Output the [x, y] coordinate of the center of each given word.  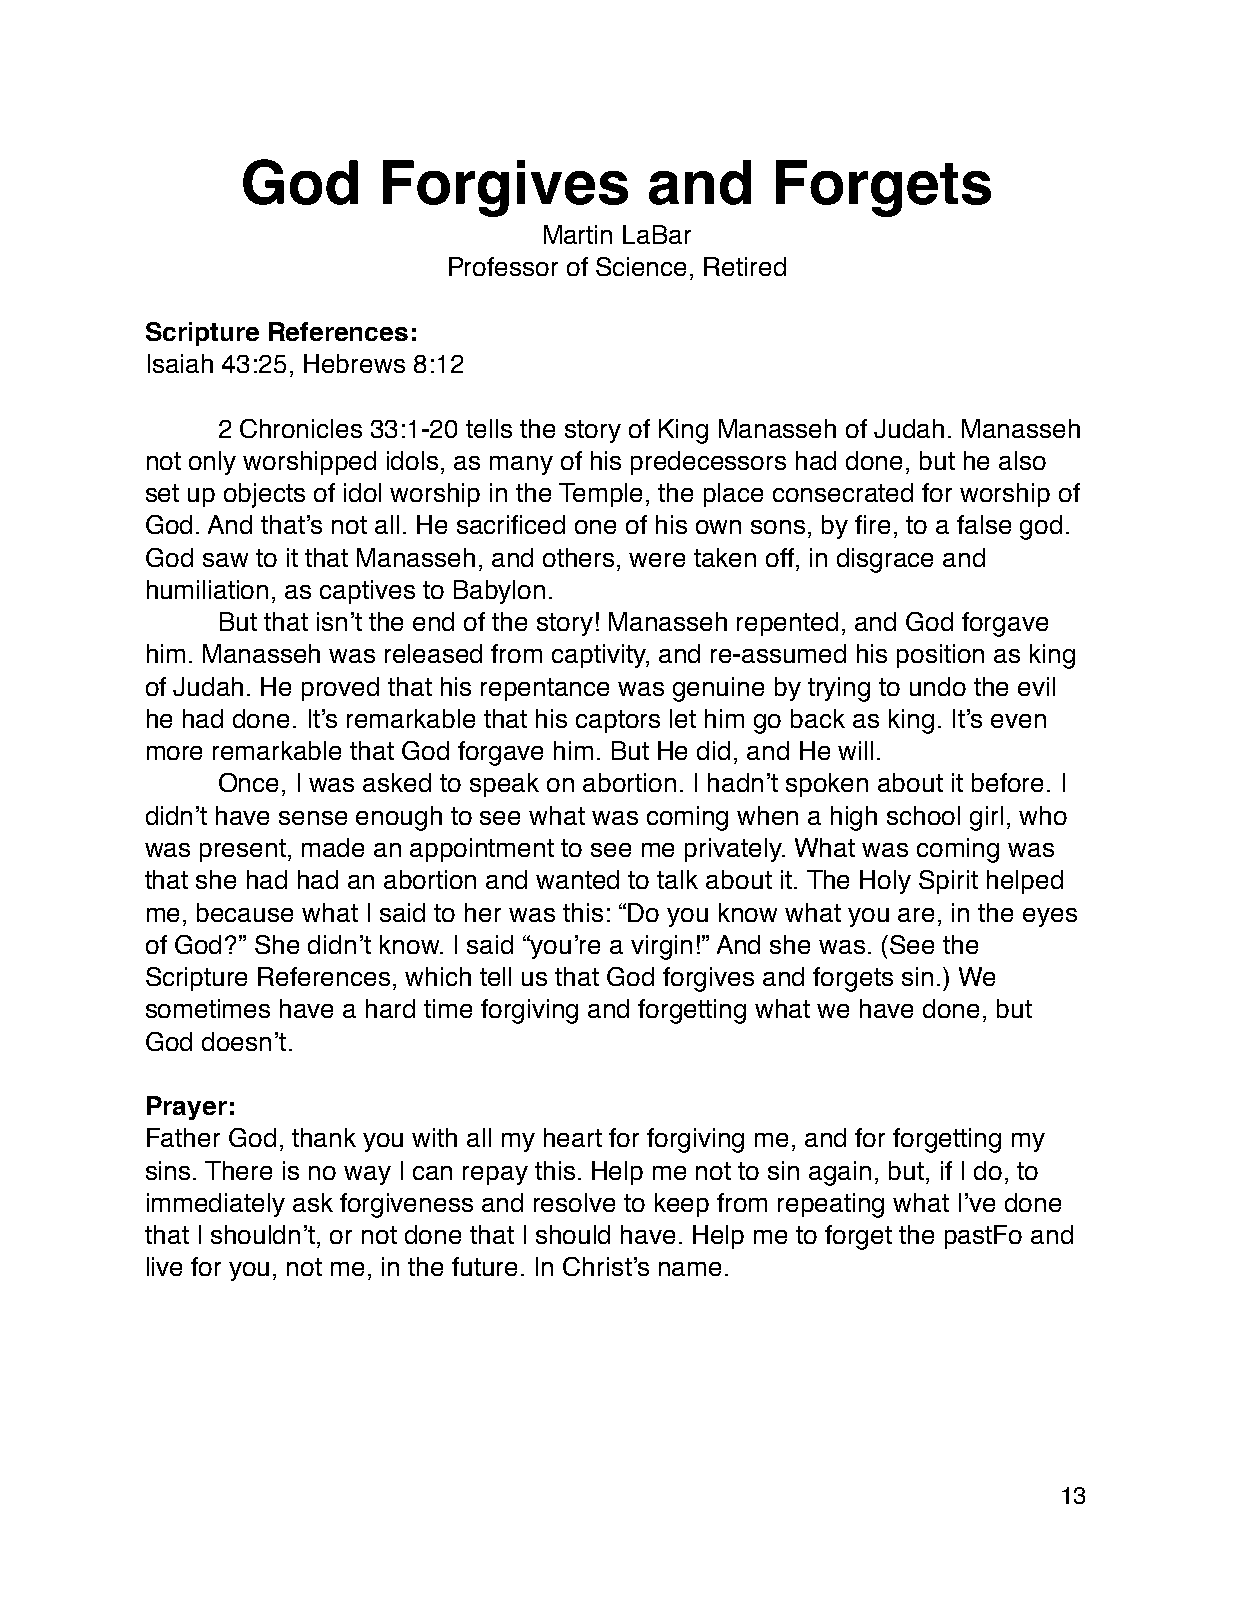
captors [618, 721]
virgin [661, 947]
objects [264, 495]
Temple [600, 495]
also [1022, 460]
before [1007, 782]
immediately [216, 1205]
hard [390, 1008]
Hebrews [354, 363]
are [916, 915]
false [984, 524]
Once [248, 782]
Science [641, 266]
